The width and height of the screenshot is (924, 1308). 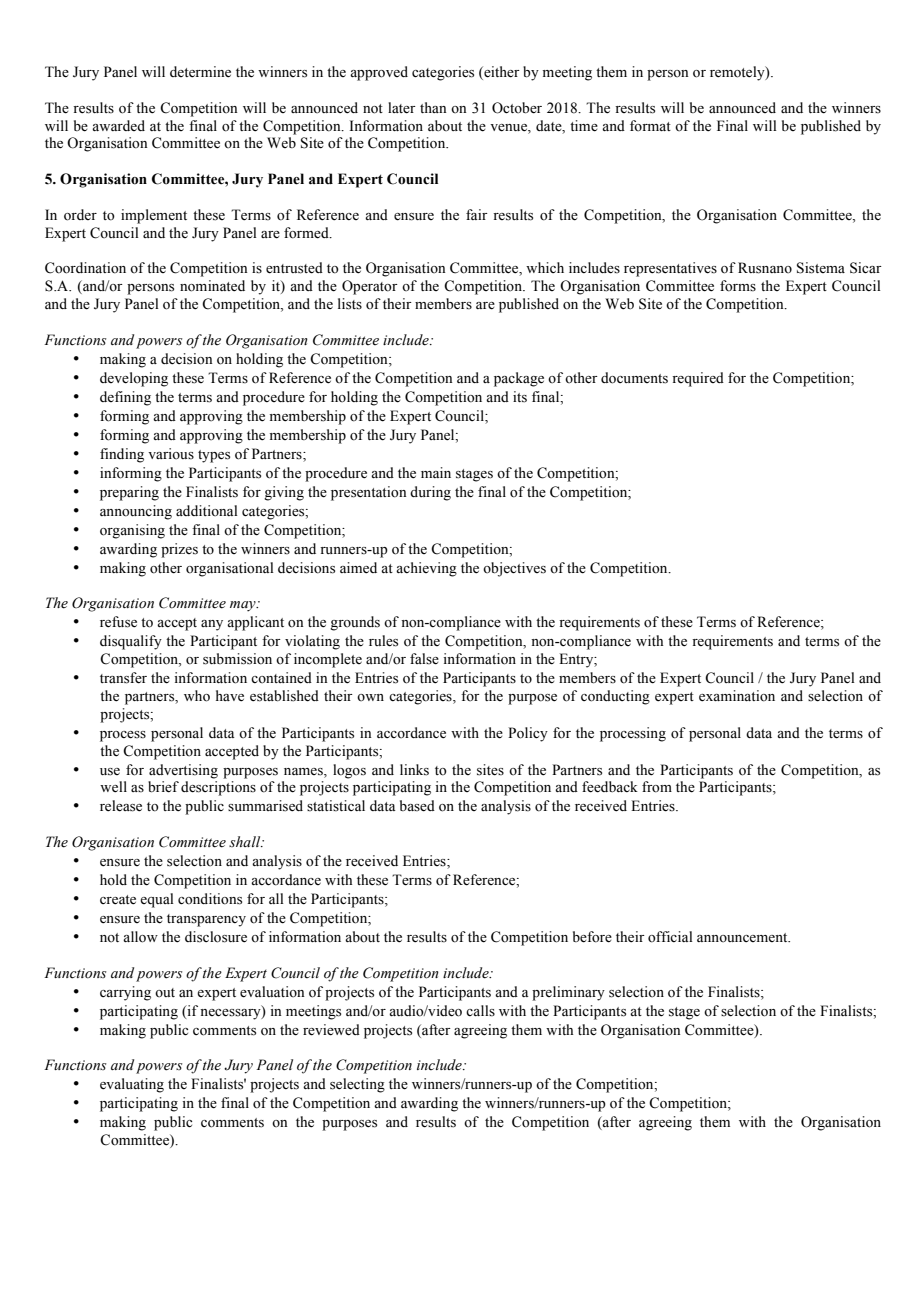 I want to click on who, so click(x=197, y=696).
